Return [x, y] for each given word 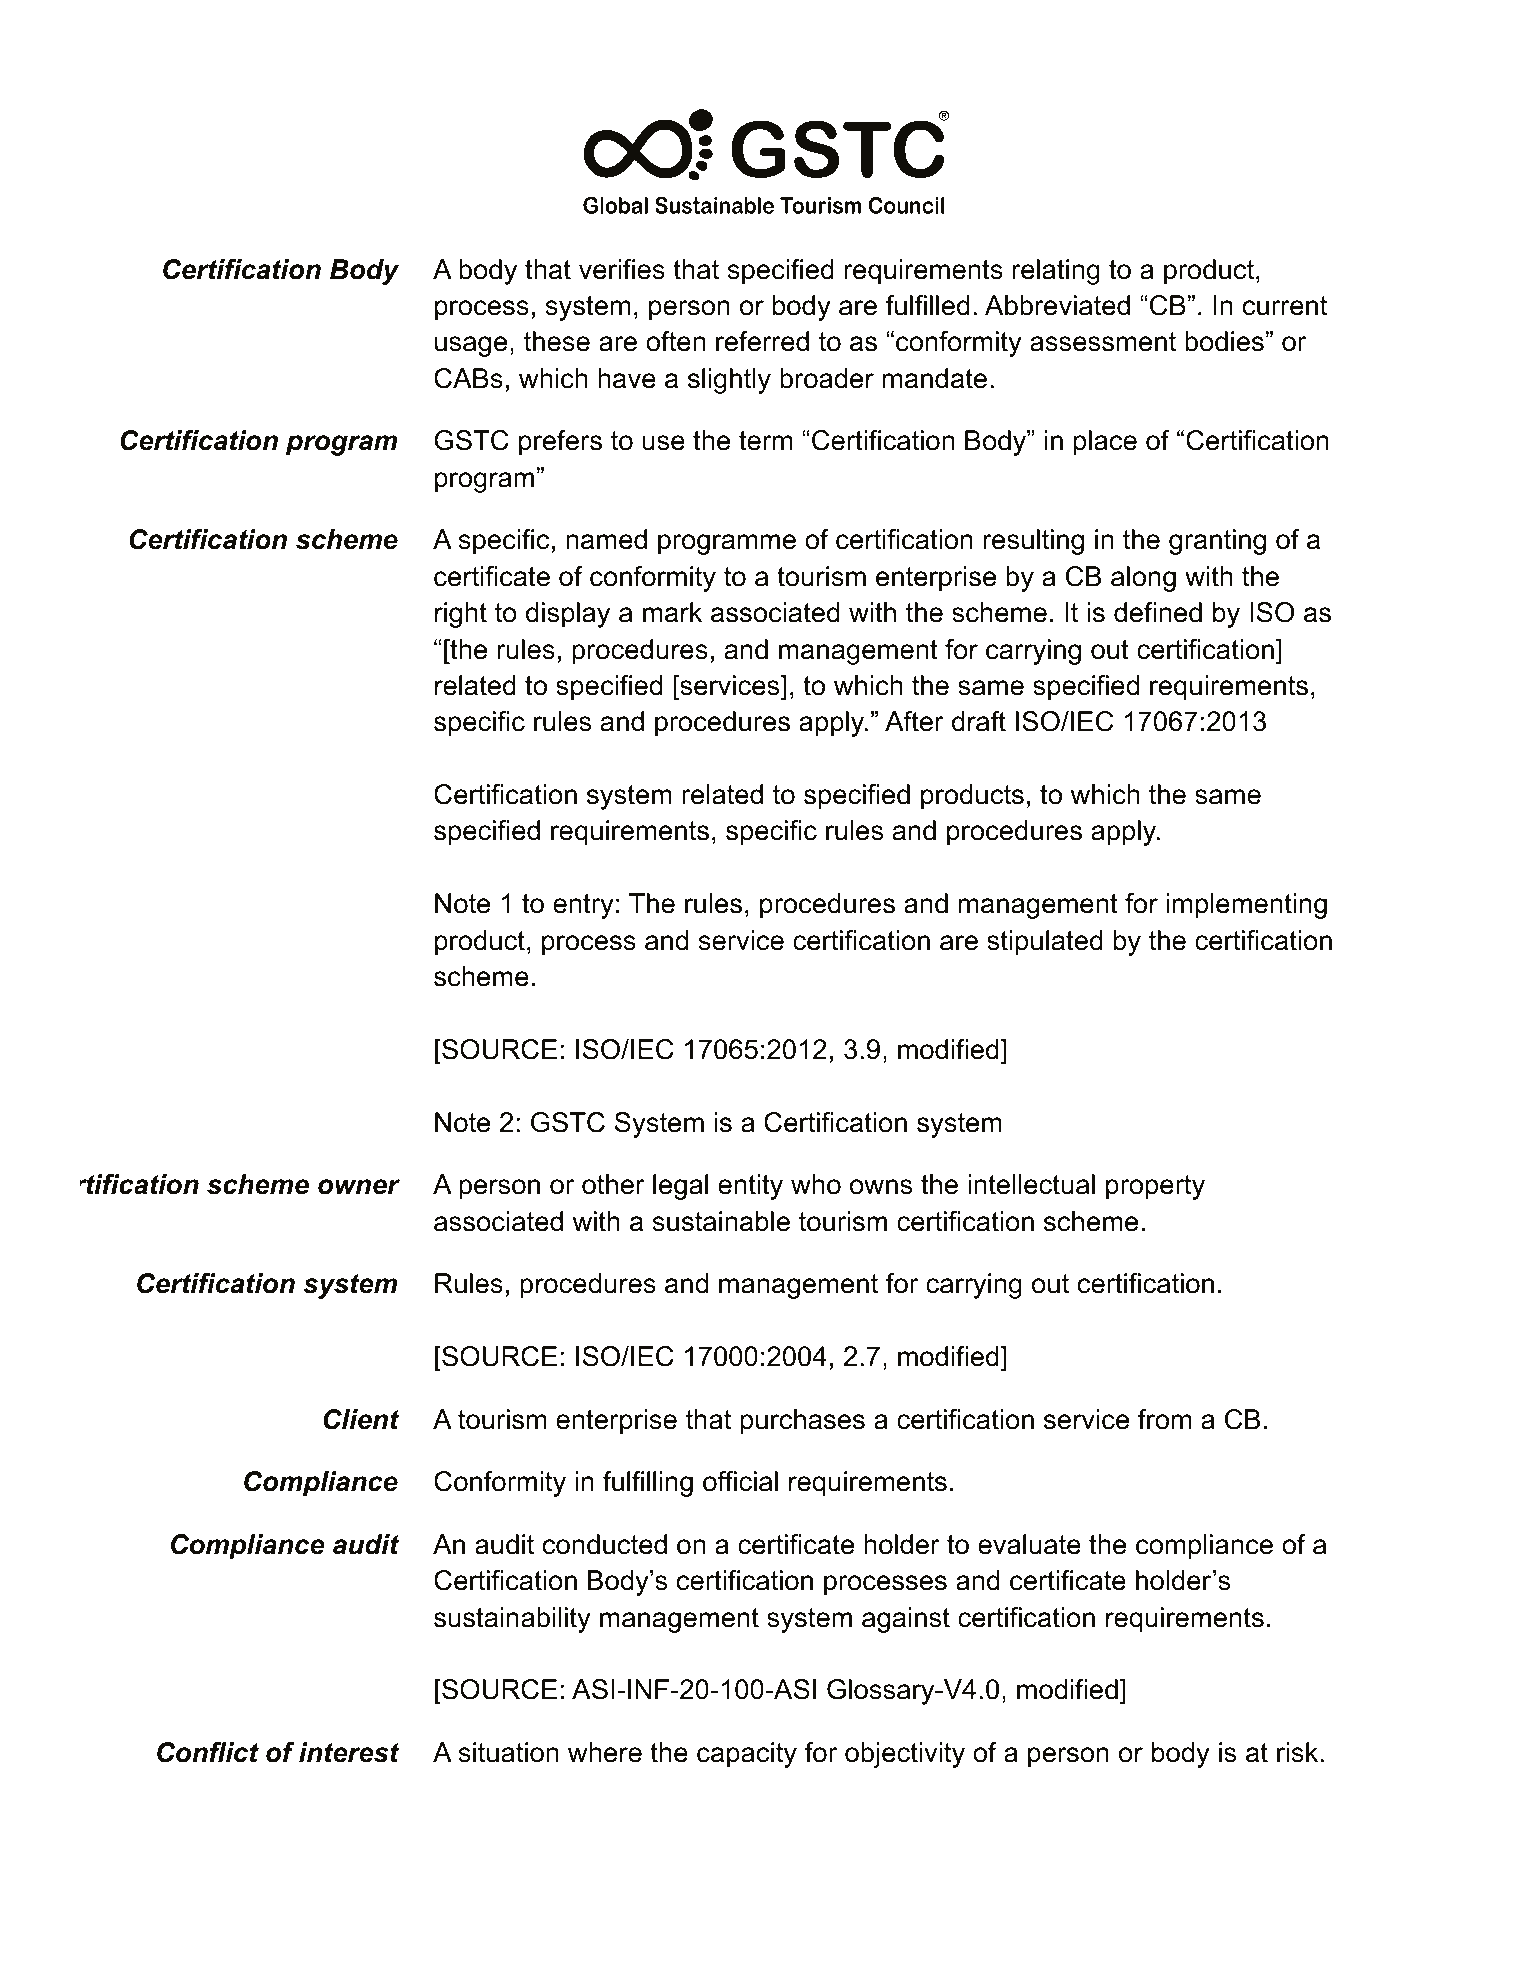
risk [1299, 1752]
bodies [1224, 341]
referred [762, 341]
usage [471, 346]
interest [349, 1752]
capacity [747, 1755]
